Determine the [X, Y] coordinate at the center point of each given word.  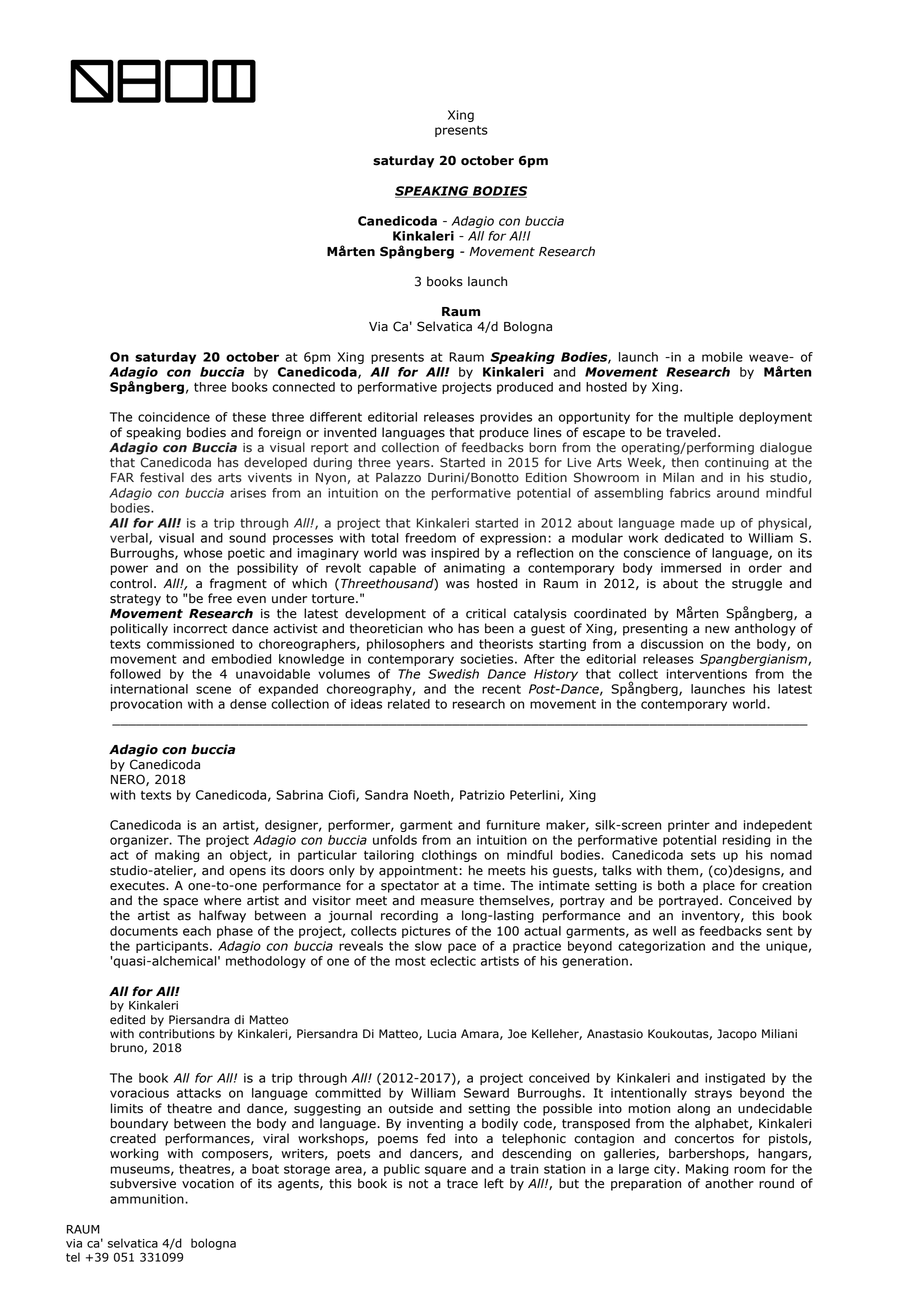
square [445, 1171]
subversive [143, 1183]
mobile [722, 357]
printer [689, 826]
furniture [513, 825]
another [729, 1183]
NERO [129, 780]
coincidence [174, 417]
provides [506, 418]
